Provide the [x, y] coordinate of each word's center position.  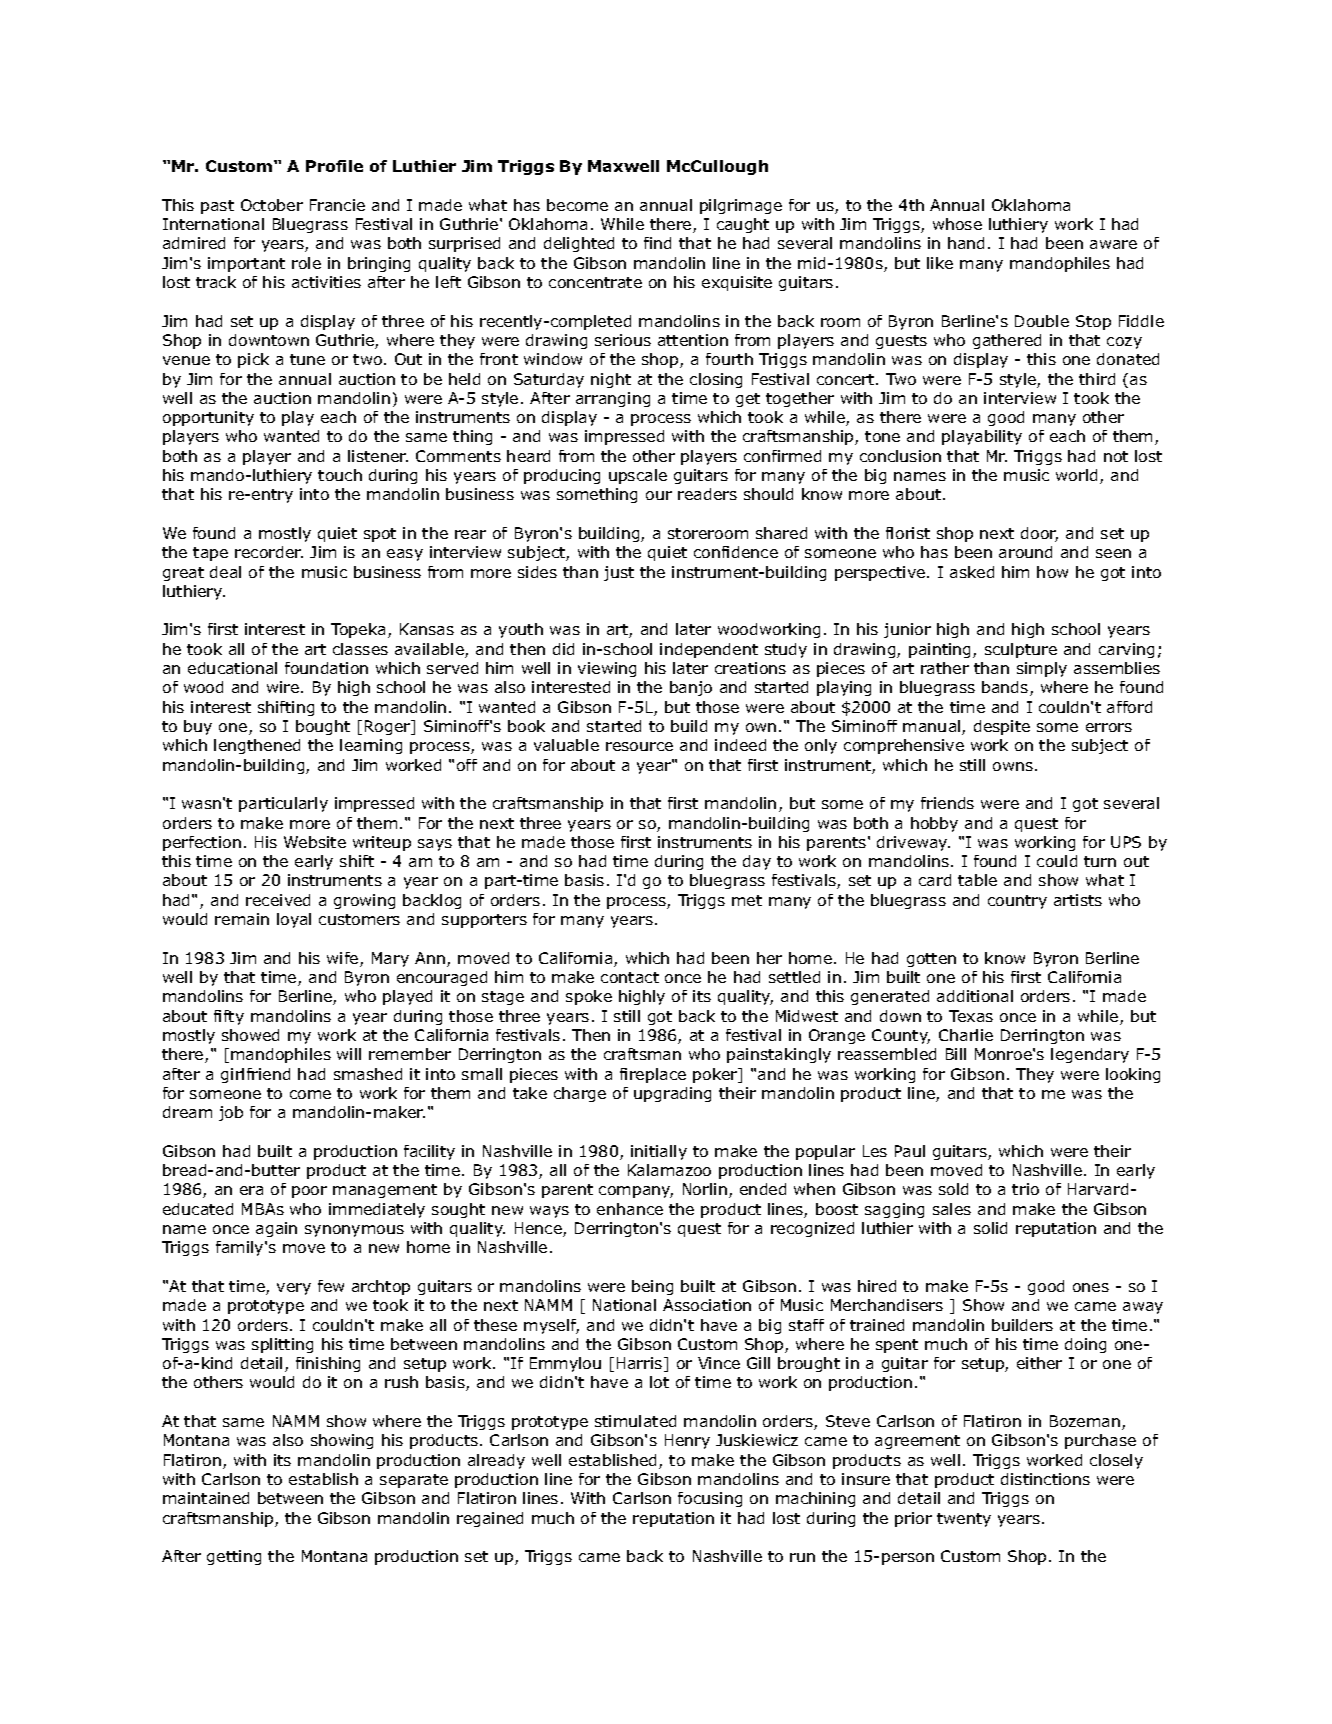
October [272, 205]
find [657, 243]
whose [957, 224]
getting [234, 1557]
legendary [1090, 1055]
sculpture [1021, 650]
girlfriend [255, 1075]
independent [709, 650]
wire [283, 687]
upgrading [672, 1094]
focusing [710, 1499]
